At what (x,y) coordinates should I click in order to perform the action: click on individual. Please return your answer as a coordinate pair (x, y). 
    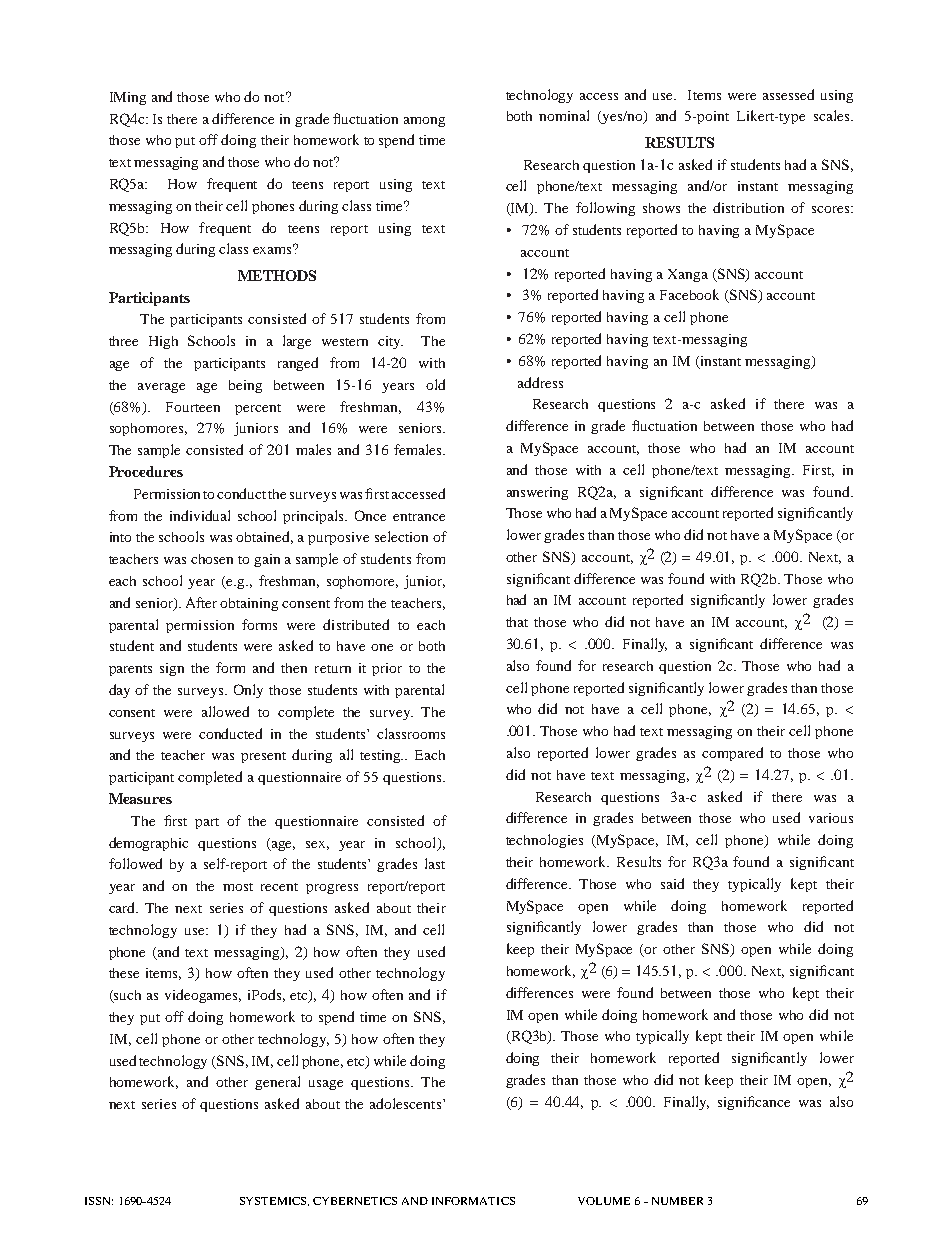
    Looking at the image, I should click on (200, 515).
